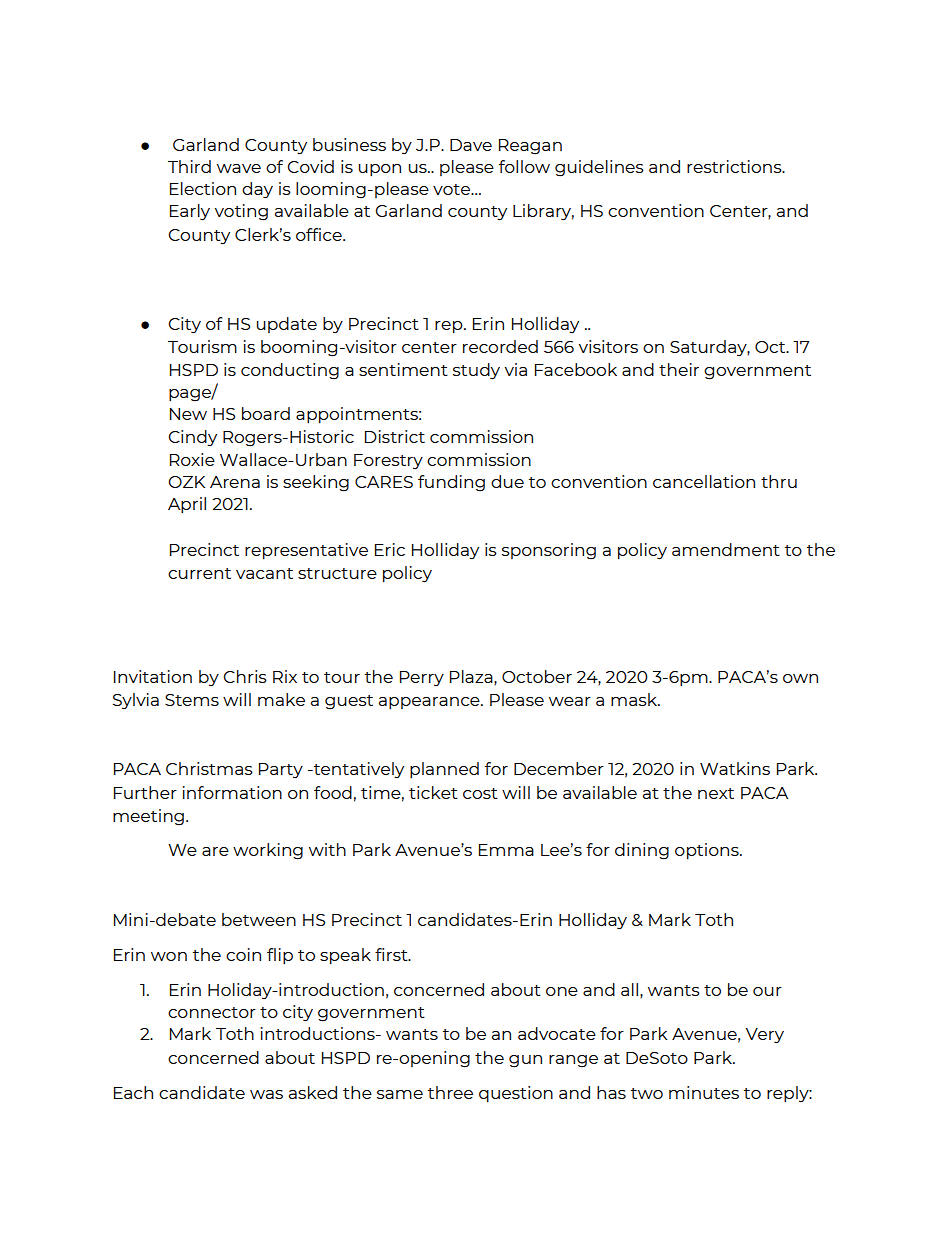  I want to click on vote, so click(453, 189).
